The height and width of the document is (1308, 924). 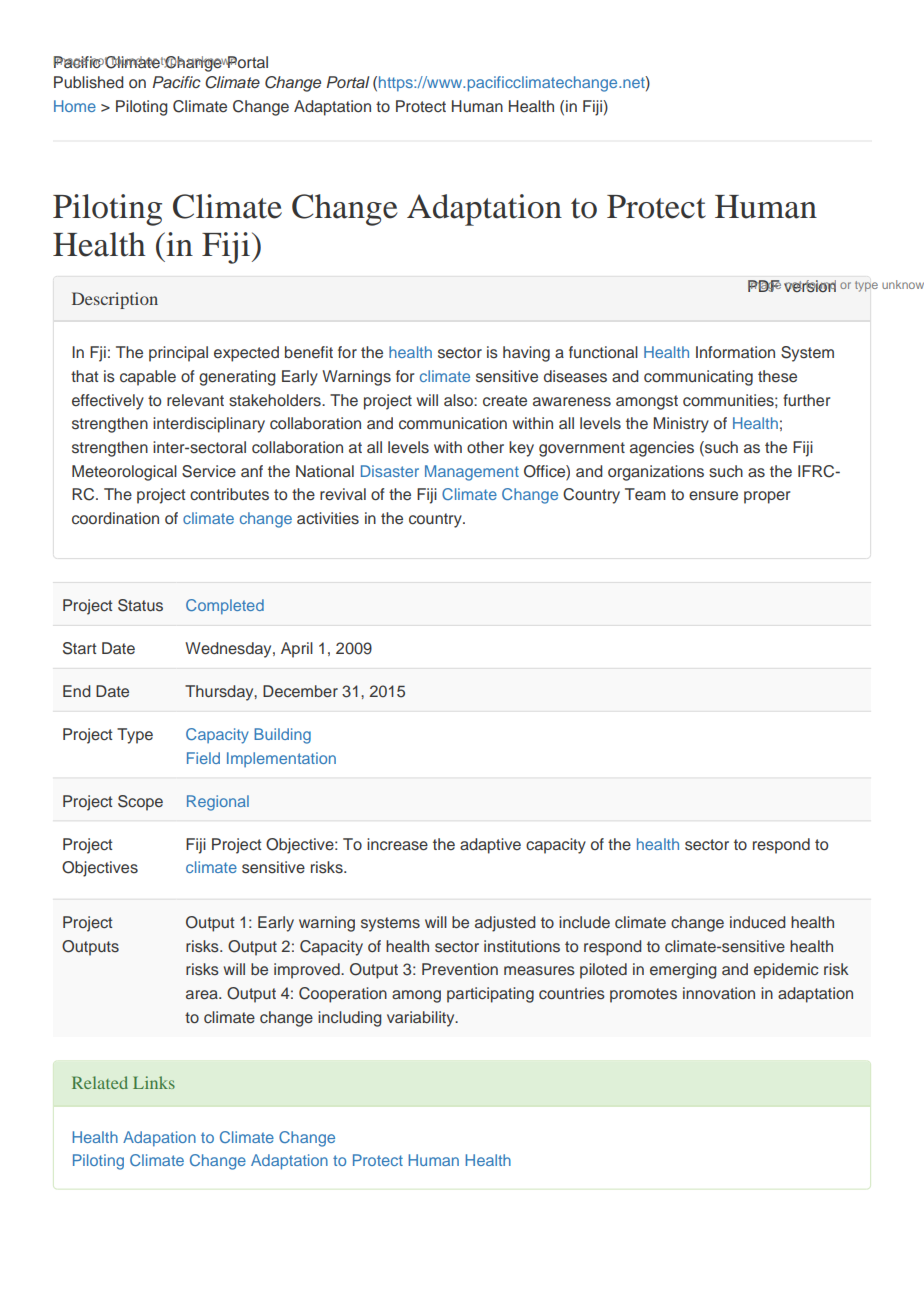 I want to click on PDF, so click(x=764, y=286).
